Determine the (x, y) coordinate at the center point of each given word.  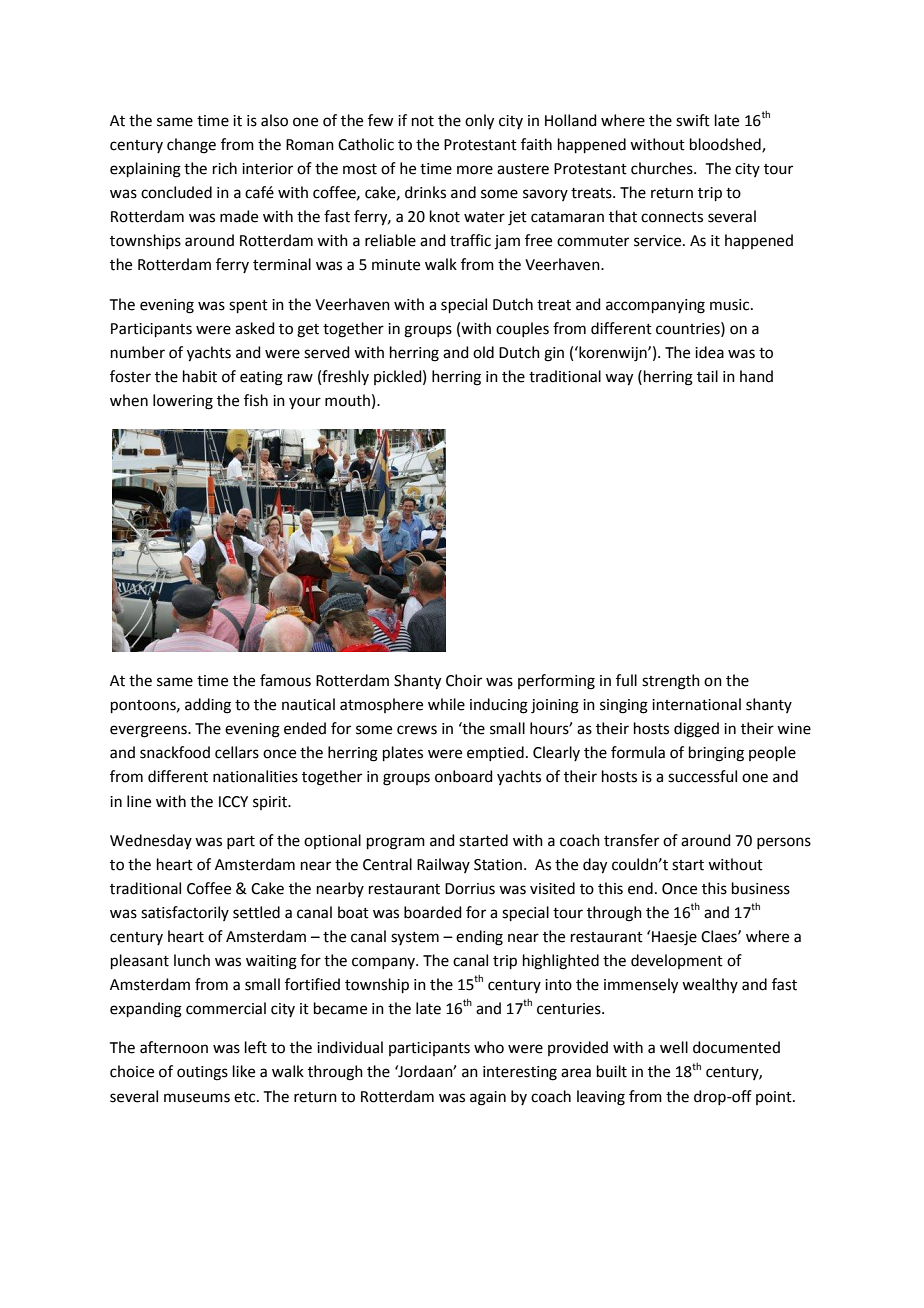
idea (709, 352)
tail (707, 376)
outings (202, 1073)
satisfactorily (185, 913)
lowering (183, 402)
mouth (347, 400)
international (696, 704)
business (761, 888)
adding (208, 706)
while (446, 704)
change (191, 146)
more (475, 170)
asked (255, 328)
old (483, 352)
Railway (443, 865)
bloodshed (726, 145)
